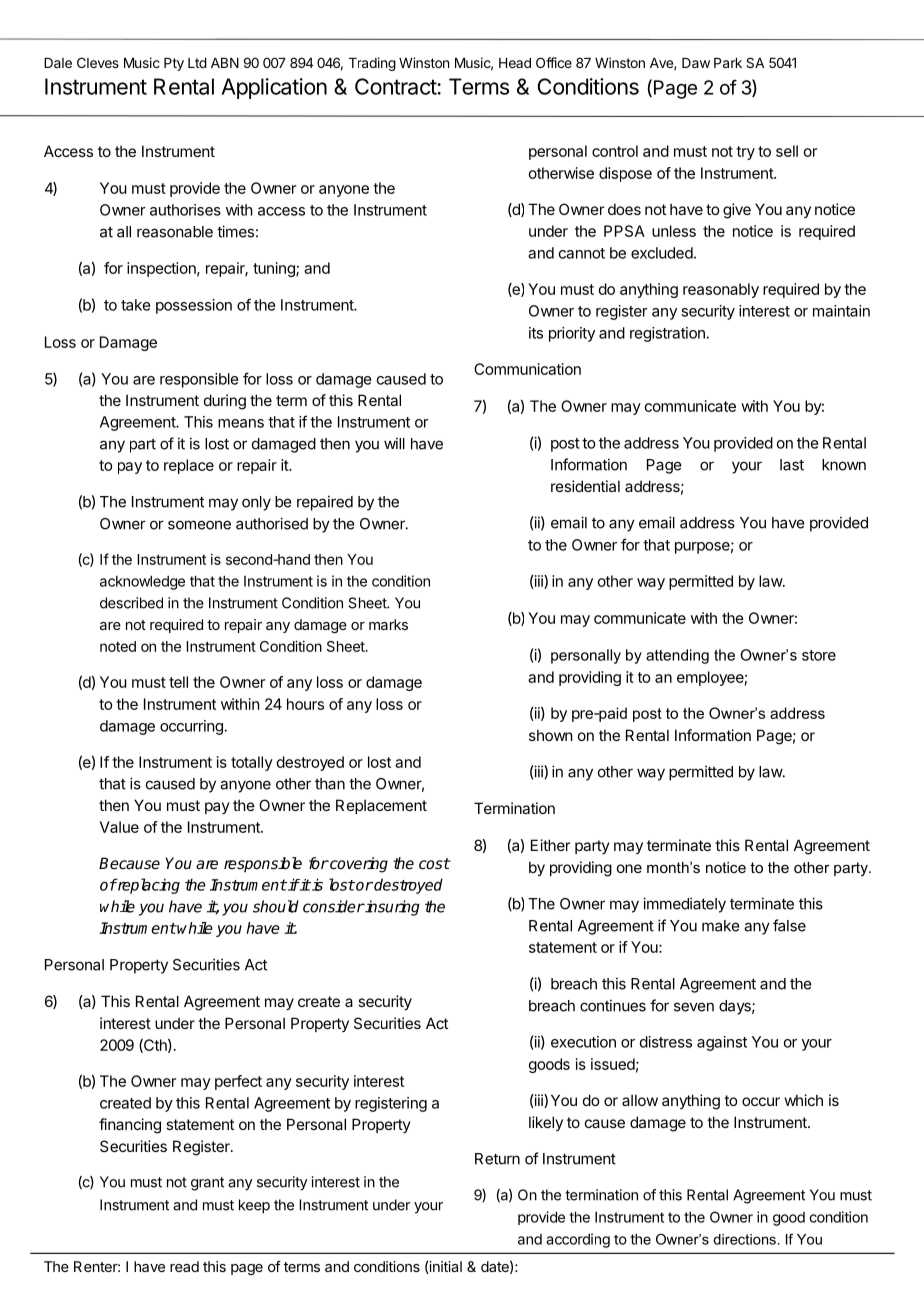  Describe the element at coordinates (728, 63) in the document. I see `Park` at that location.
